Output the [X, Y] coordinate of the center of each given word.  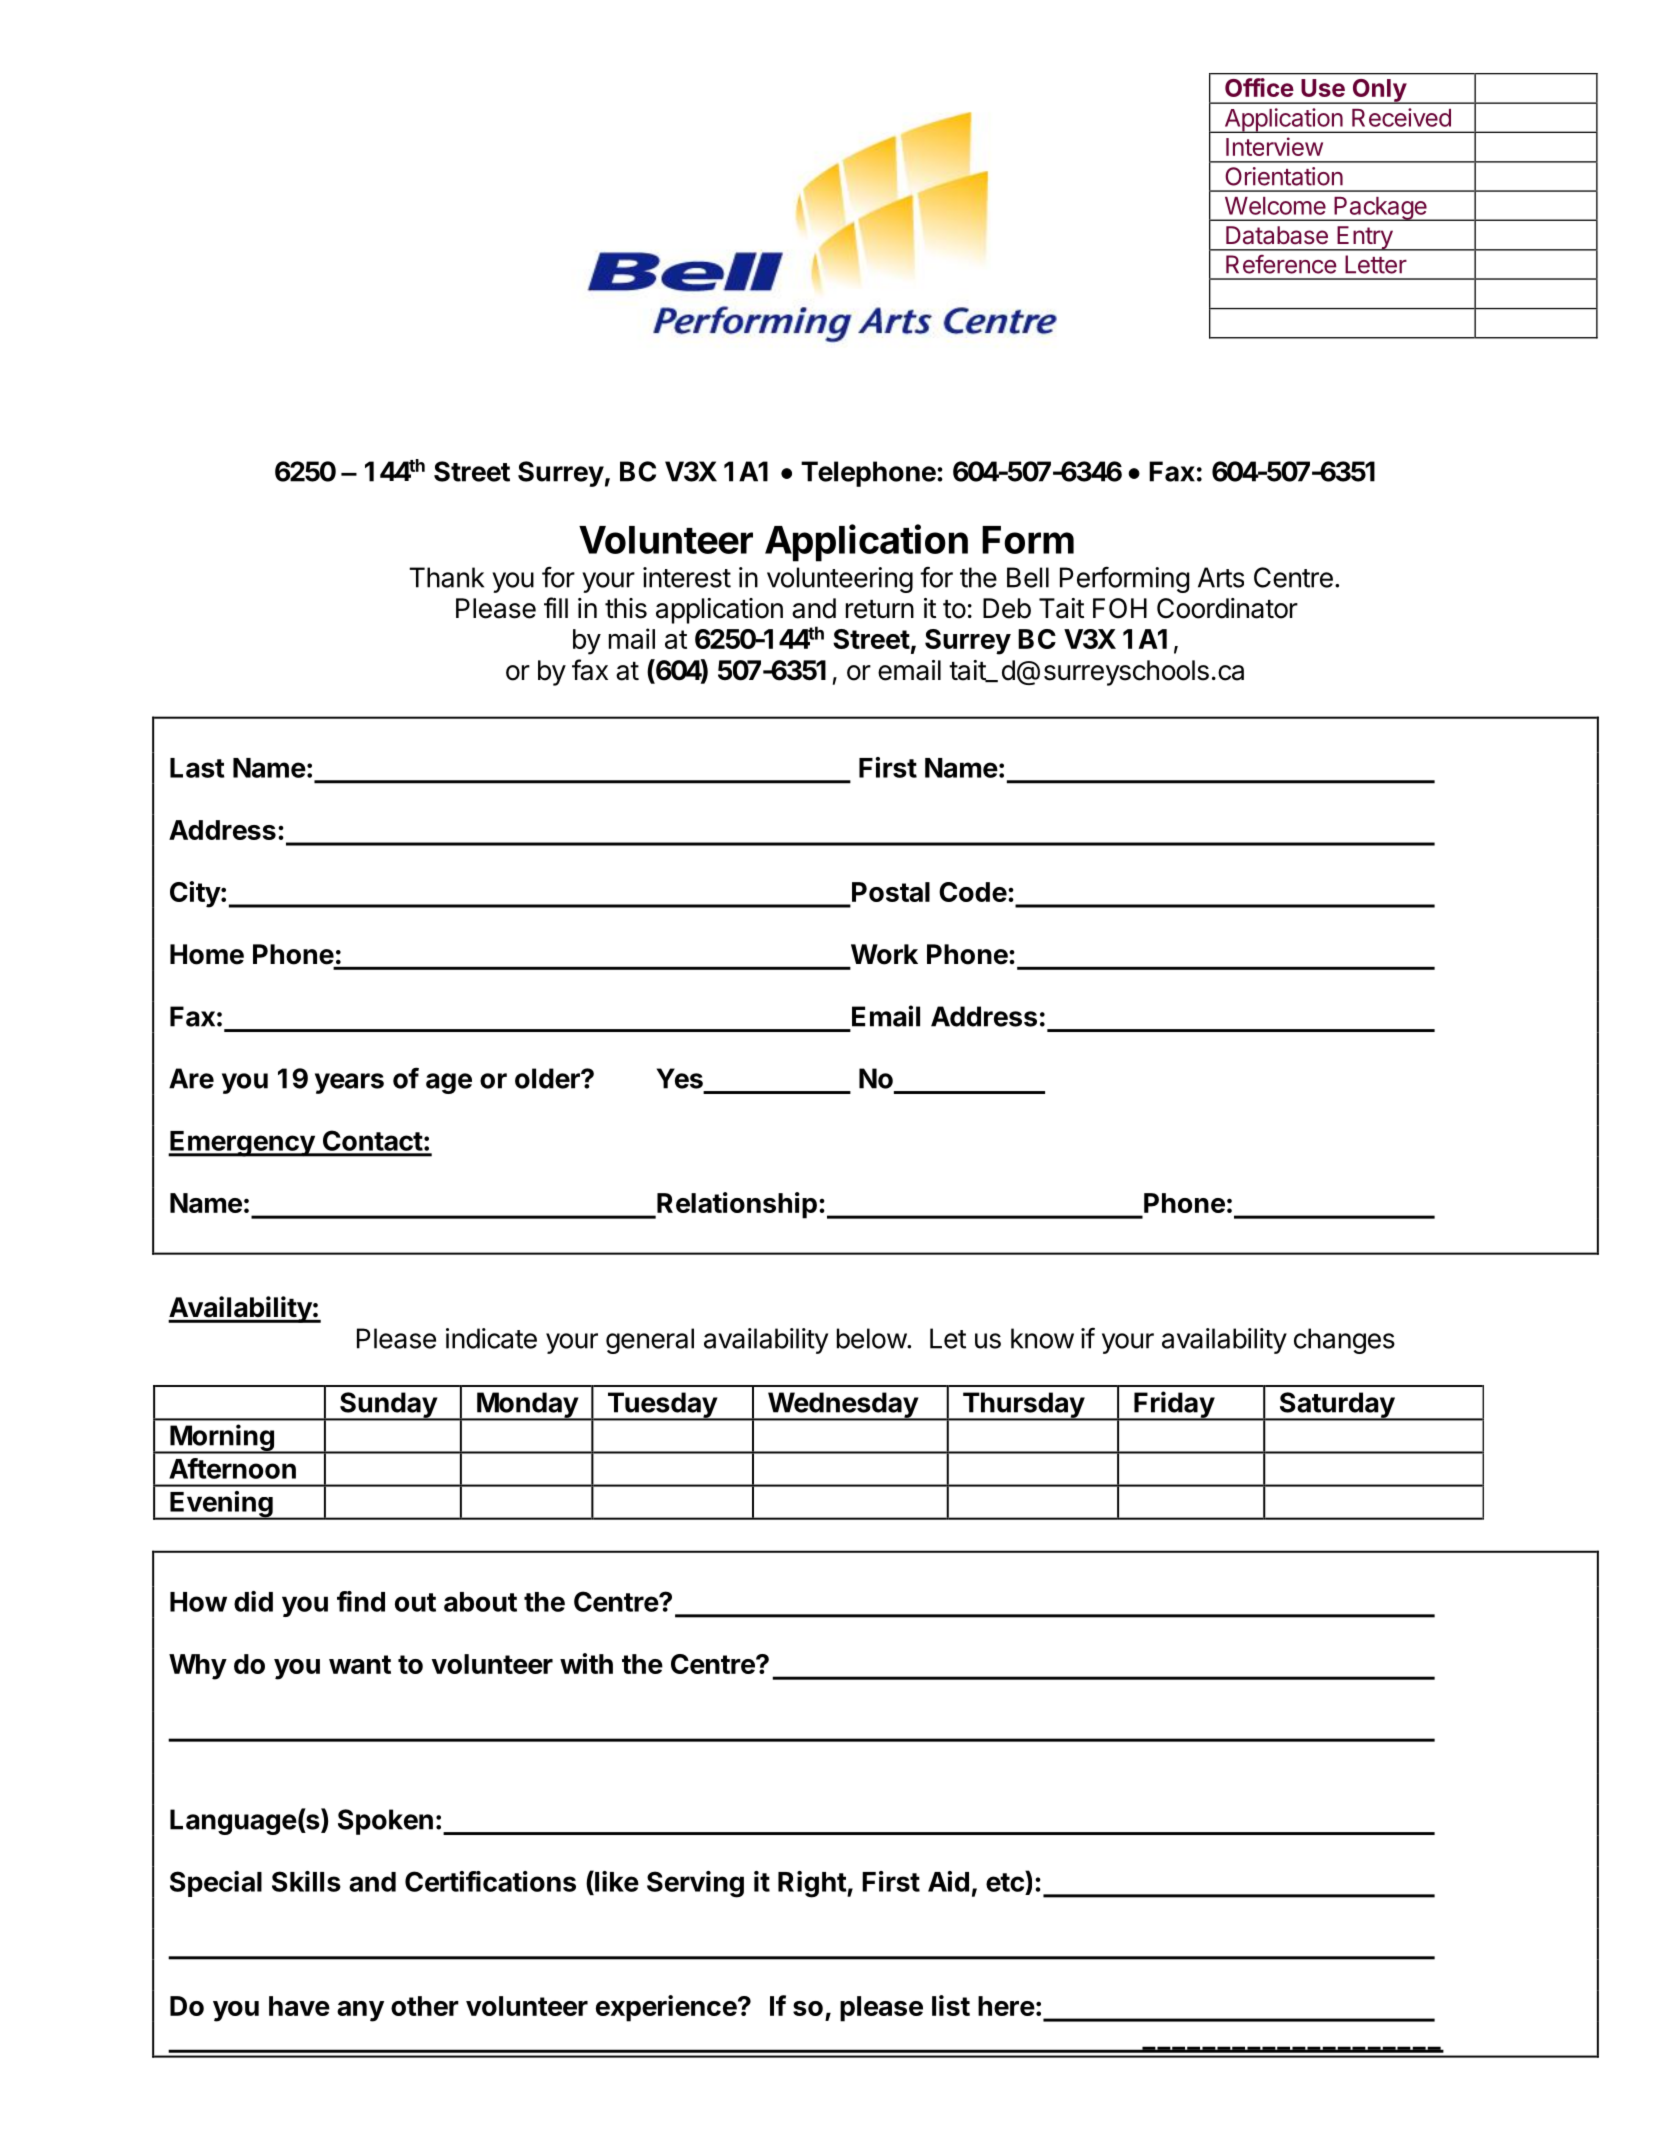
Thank [446, 577]
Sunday [388, 1406]
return [880, 609]
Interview [1274, 146]
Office [1259, 87]
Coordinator [1227, 608]
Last [197, 768]
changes [1344, 1341]
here [1006, 2006]
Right [813, 1884]
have [299, 2006]
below [872, 1338]
